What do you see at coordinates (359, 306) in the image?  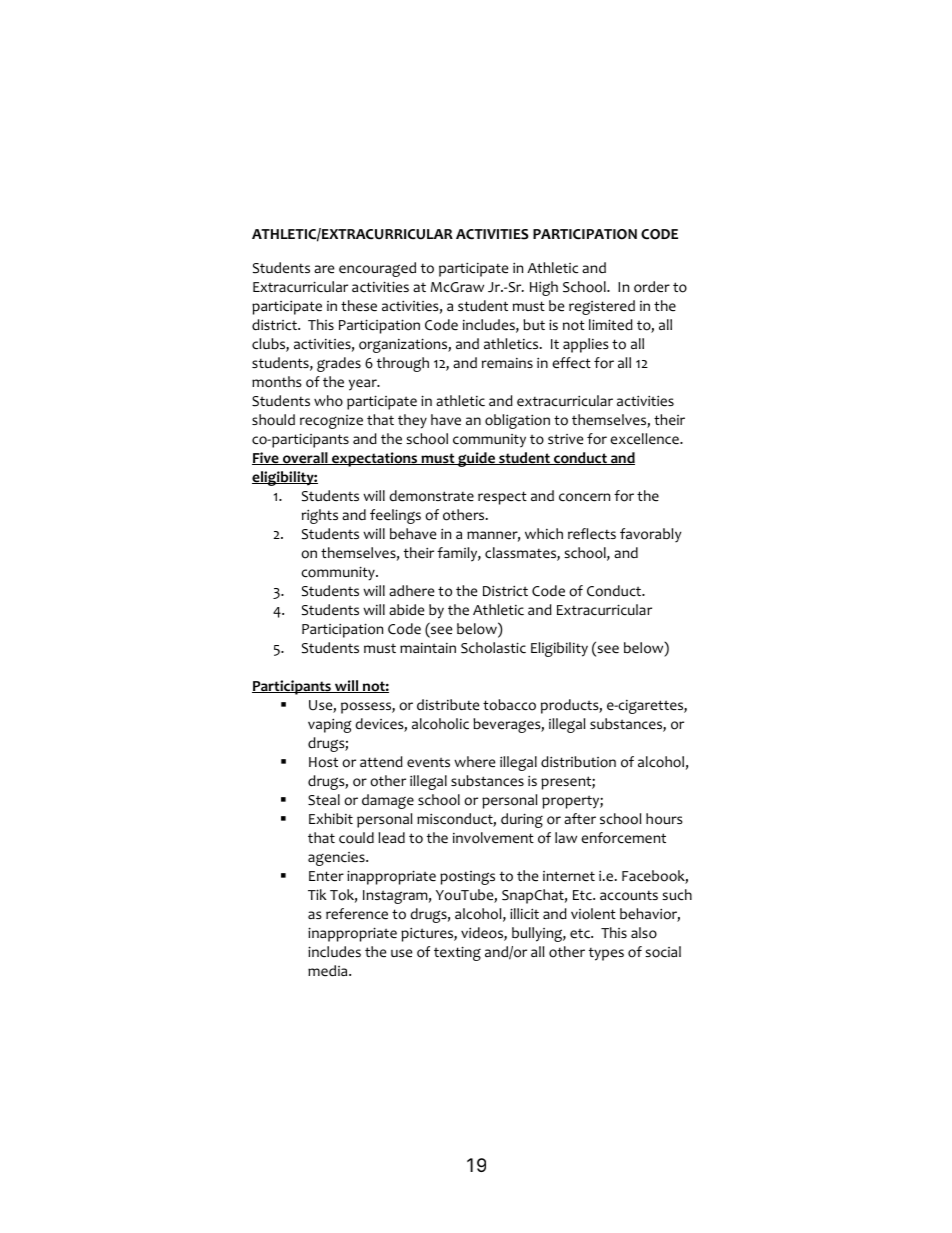 I see `these` at bounding box center [359, 306].
